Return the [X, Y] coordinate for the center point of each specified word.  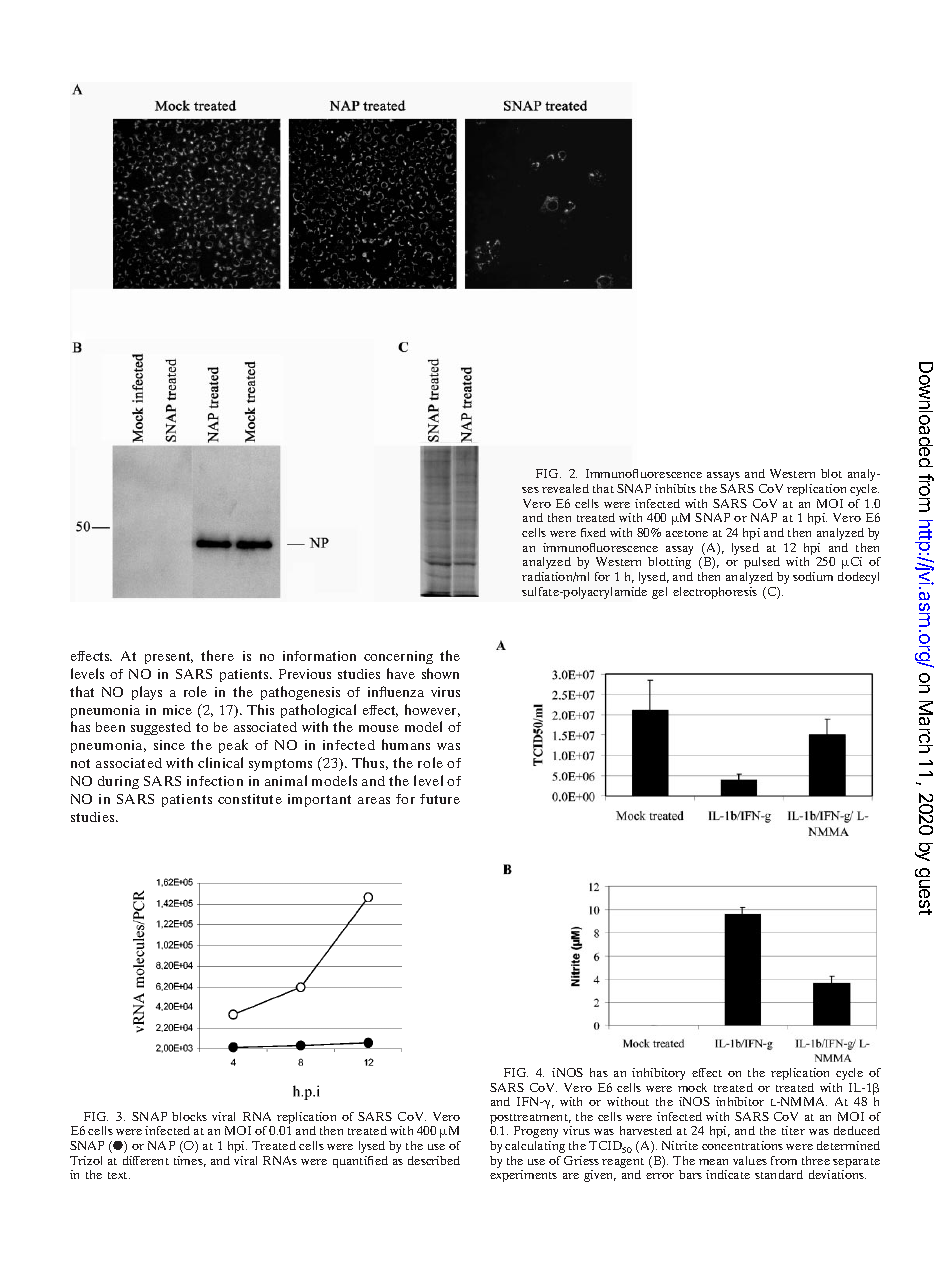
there [217, 655]
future [440, 799]
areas [374, 800]
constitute [250, 799]
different [146, 1160]
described [434, 1160]
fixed [593, 532]
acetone [687, 533]
